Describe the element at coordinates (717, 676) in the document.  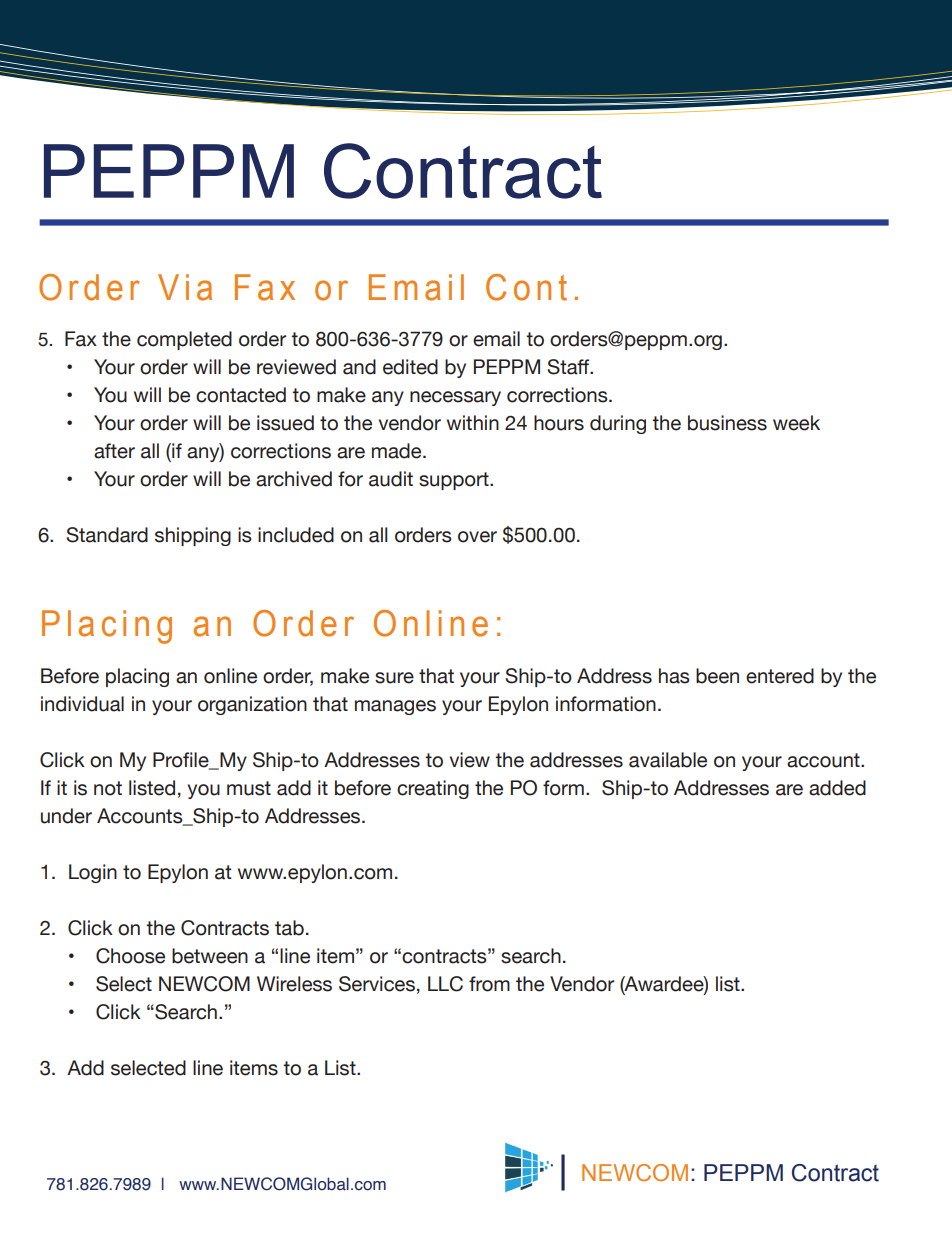
I see `been` at that location.
